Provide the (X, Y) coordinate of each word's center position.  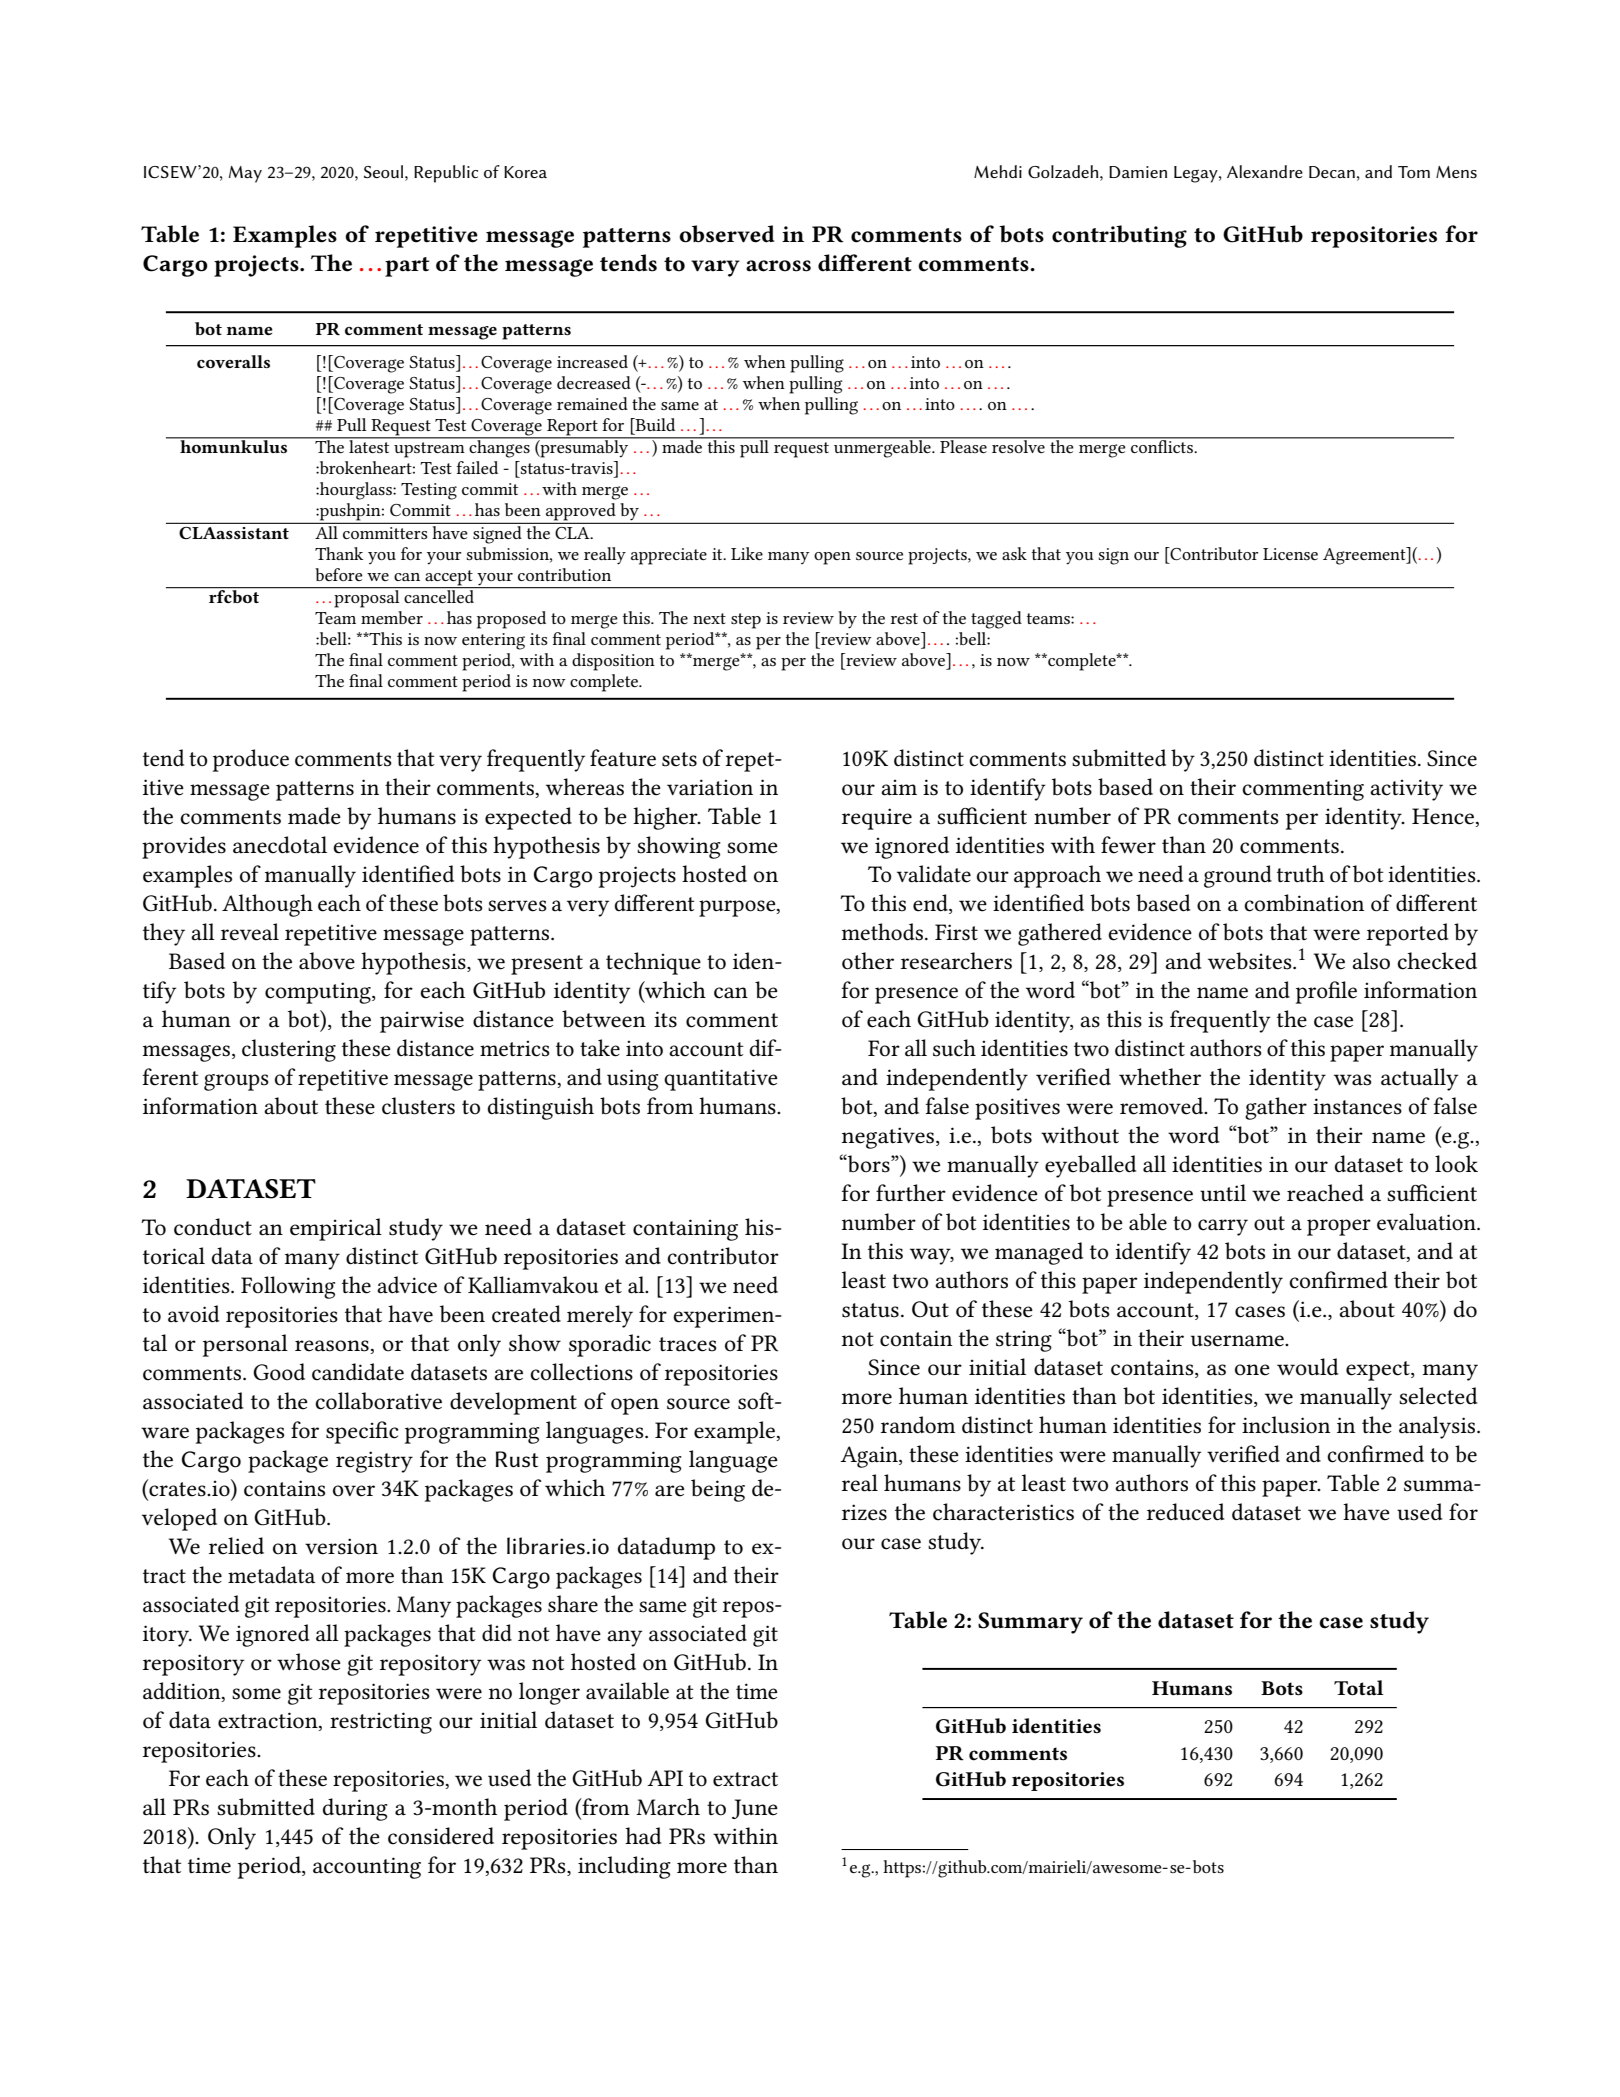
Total (1359, 1688)
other (868, 961)
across (778, 266)
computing (319, 993)
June (755, 1809)
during (355, 1809)
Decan (1332, 172)
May (245, 174)
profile (1326, 992)
